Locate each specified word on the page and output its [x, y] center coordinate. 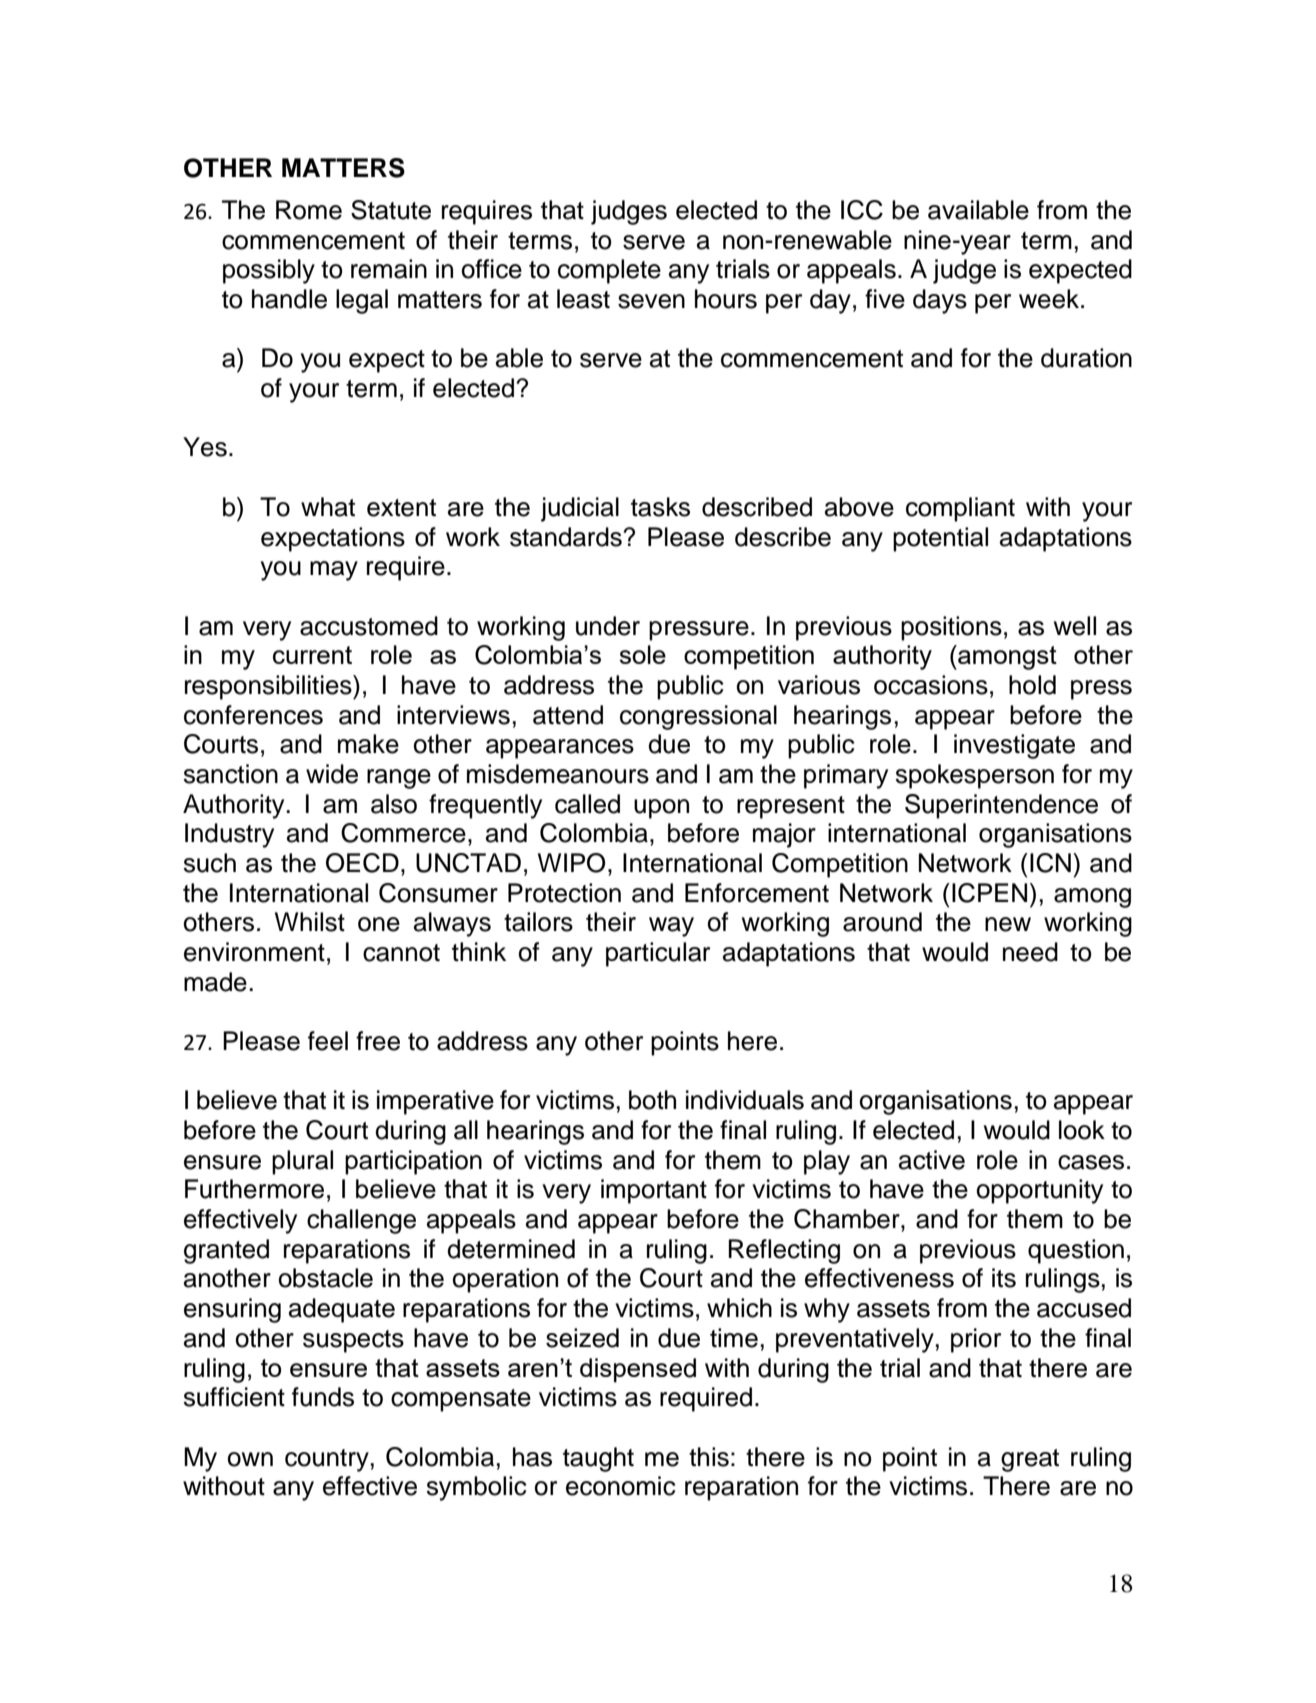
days [940, 301]
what [328, 507]
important [654, 1191]
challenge [361, 1221]
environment [254, 952]
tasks [660, 507]
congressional [698, 717]
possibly [269, 271]
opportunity [1039, 1191]
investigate [1014, 746]
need [1030, 952]
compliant [960, 509]
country [327, 1460]
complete [609, 271]
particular [658, 954]
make [368, 744]
